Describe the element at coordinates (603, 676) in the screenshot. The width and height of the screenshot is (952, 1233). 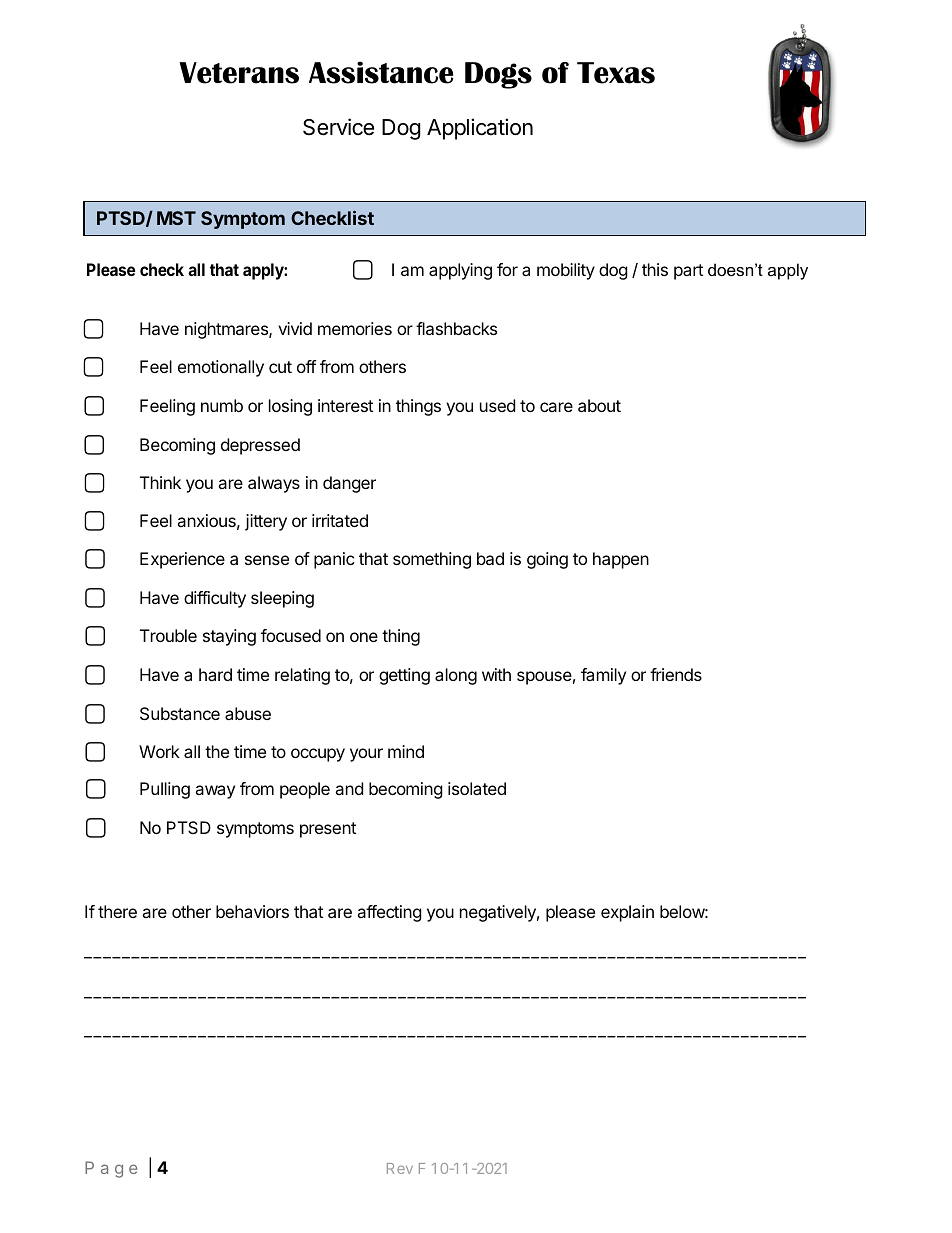
I see `family` at that location.
